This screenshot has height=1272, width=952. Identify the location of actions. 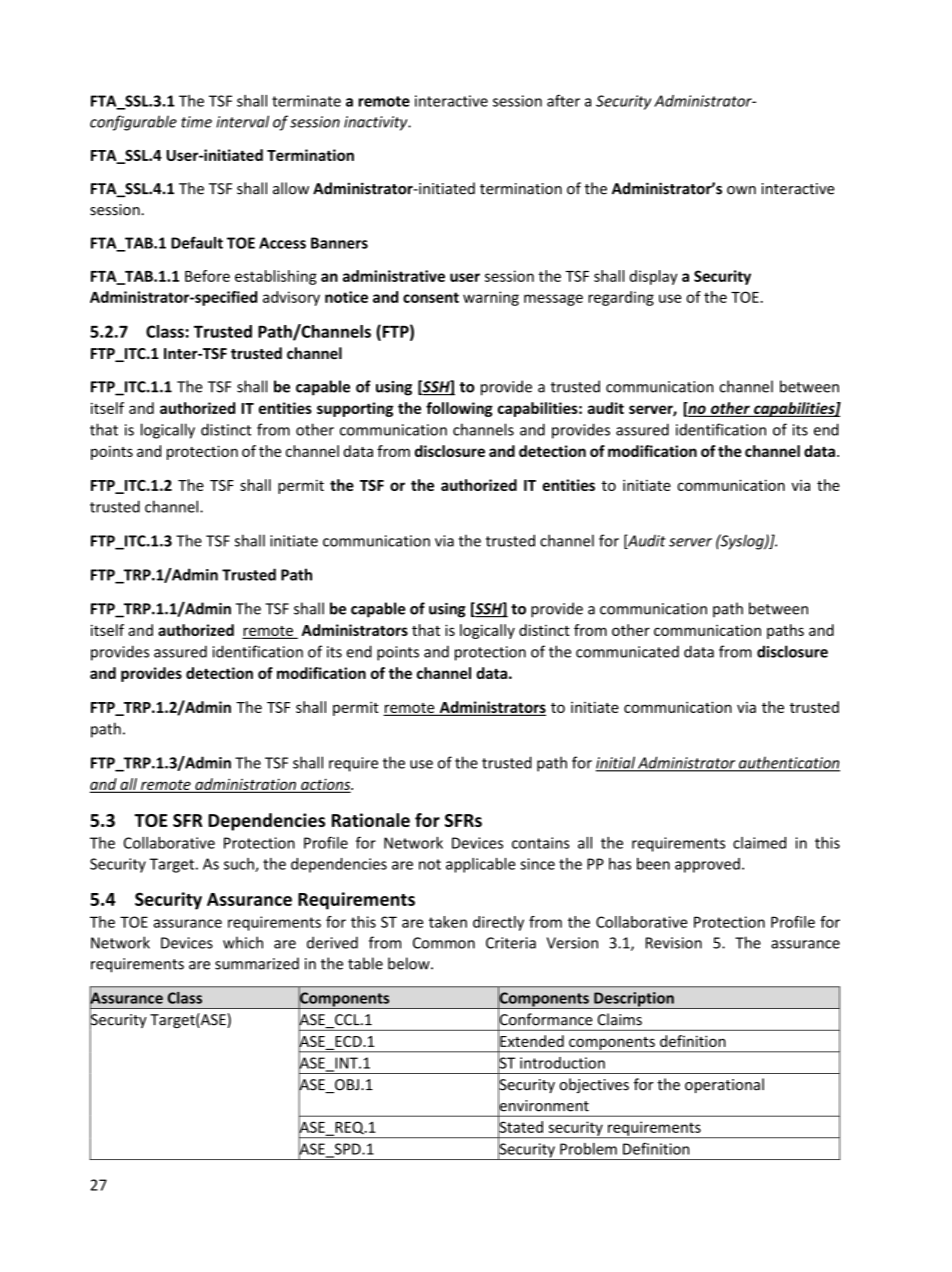
(326, 785).
